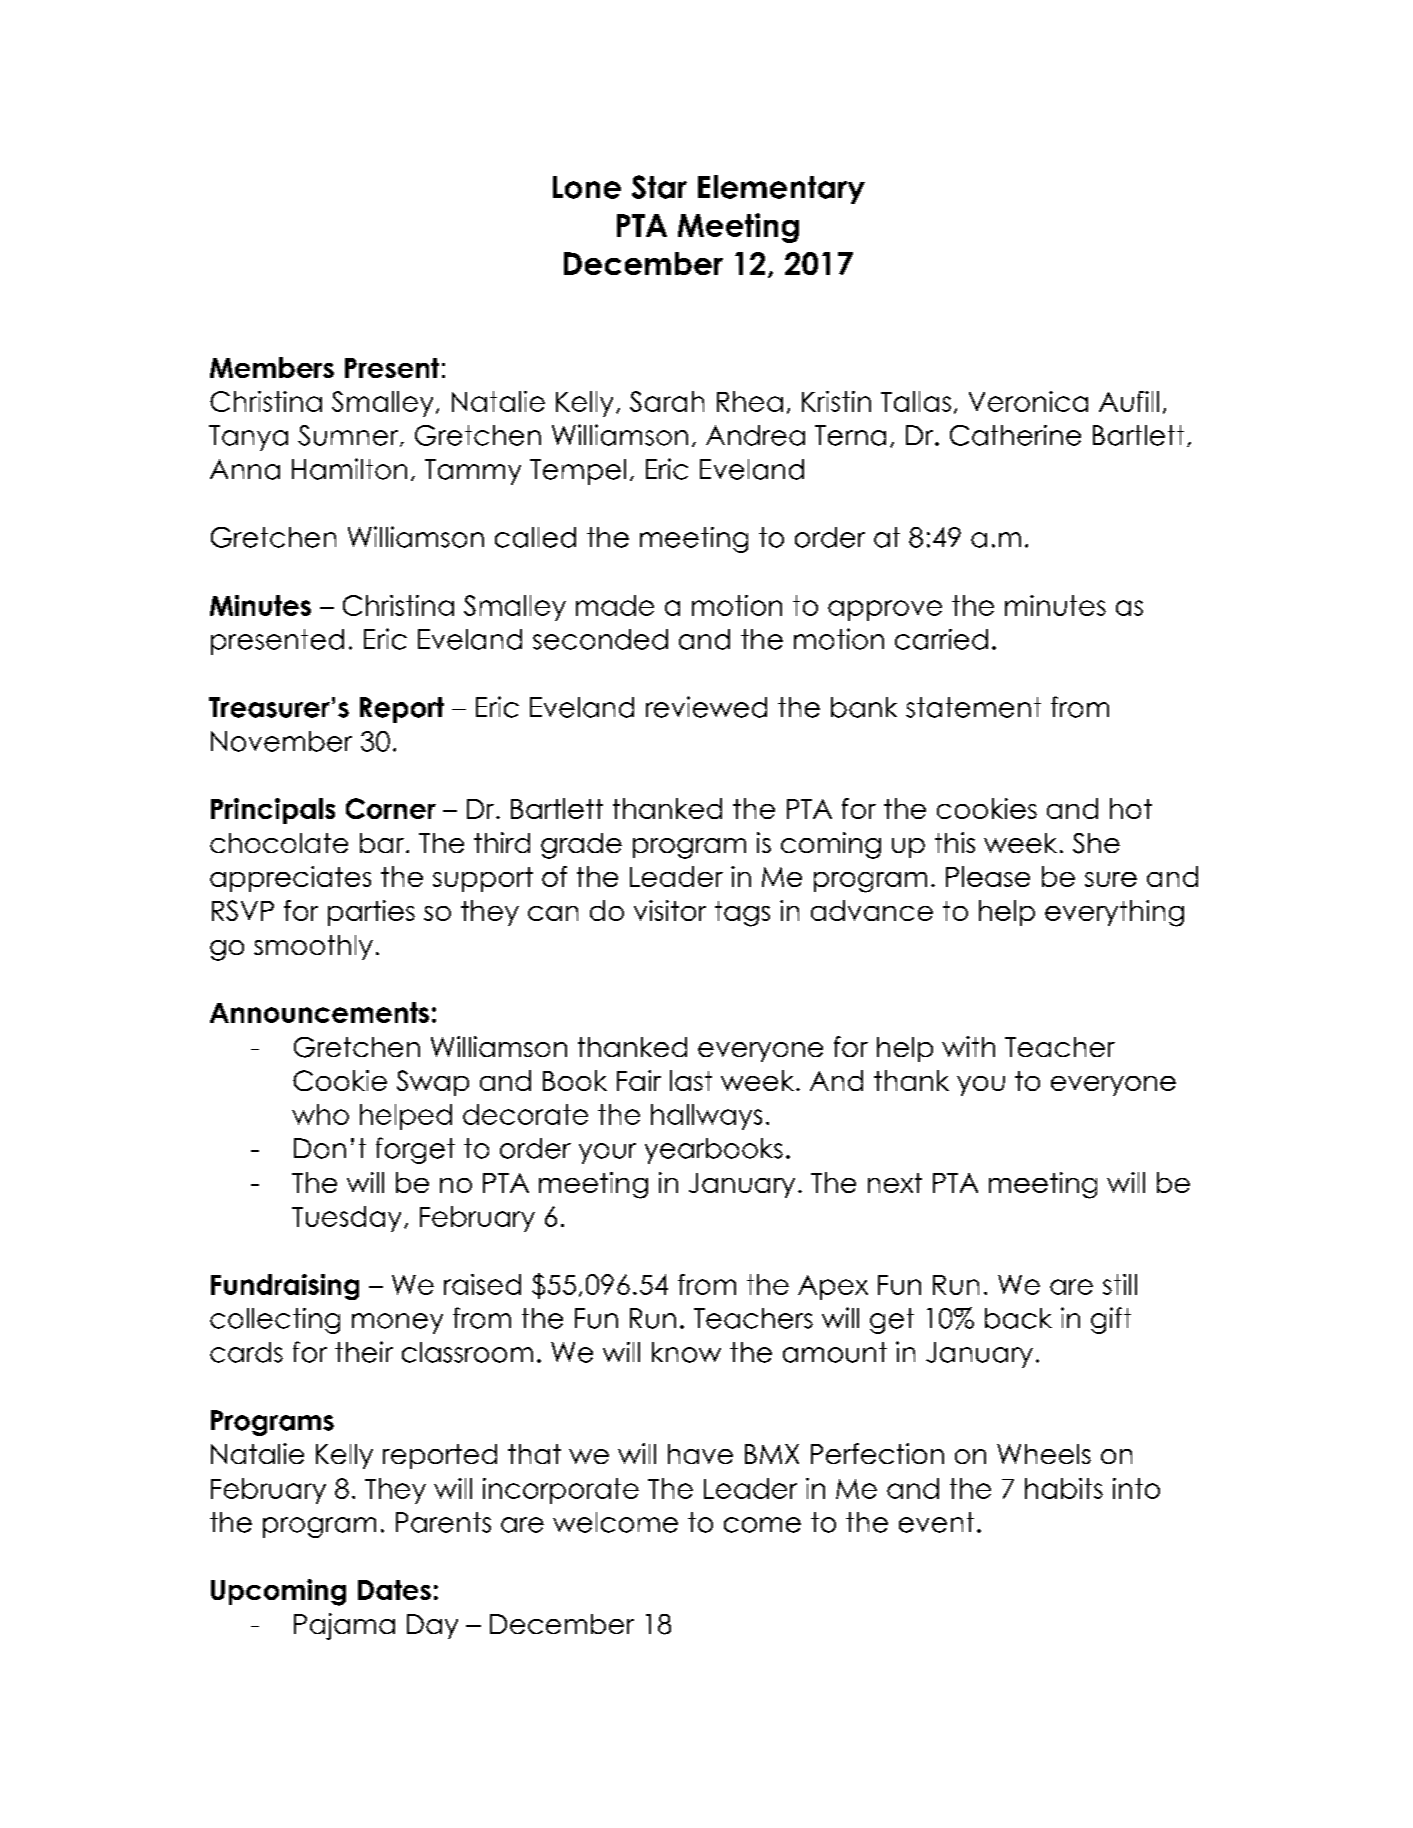 The width and height of the image is (1413, 1828). What do you see at coordinates (346, 1219) in the image?
I see `Tuesday` at bounding box center [346, 1219].
